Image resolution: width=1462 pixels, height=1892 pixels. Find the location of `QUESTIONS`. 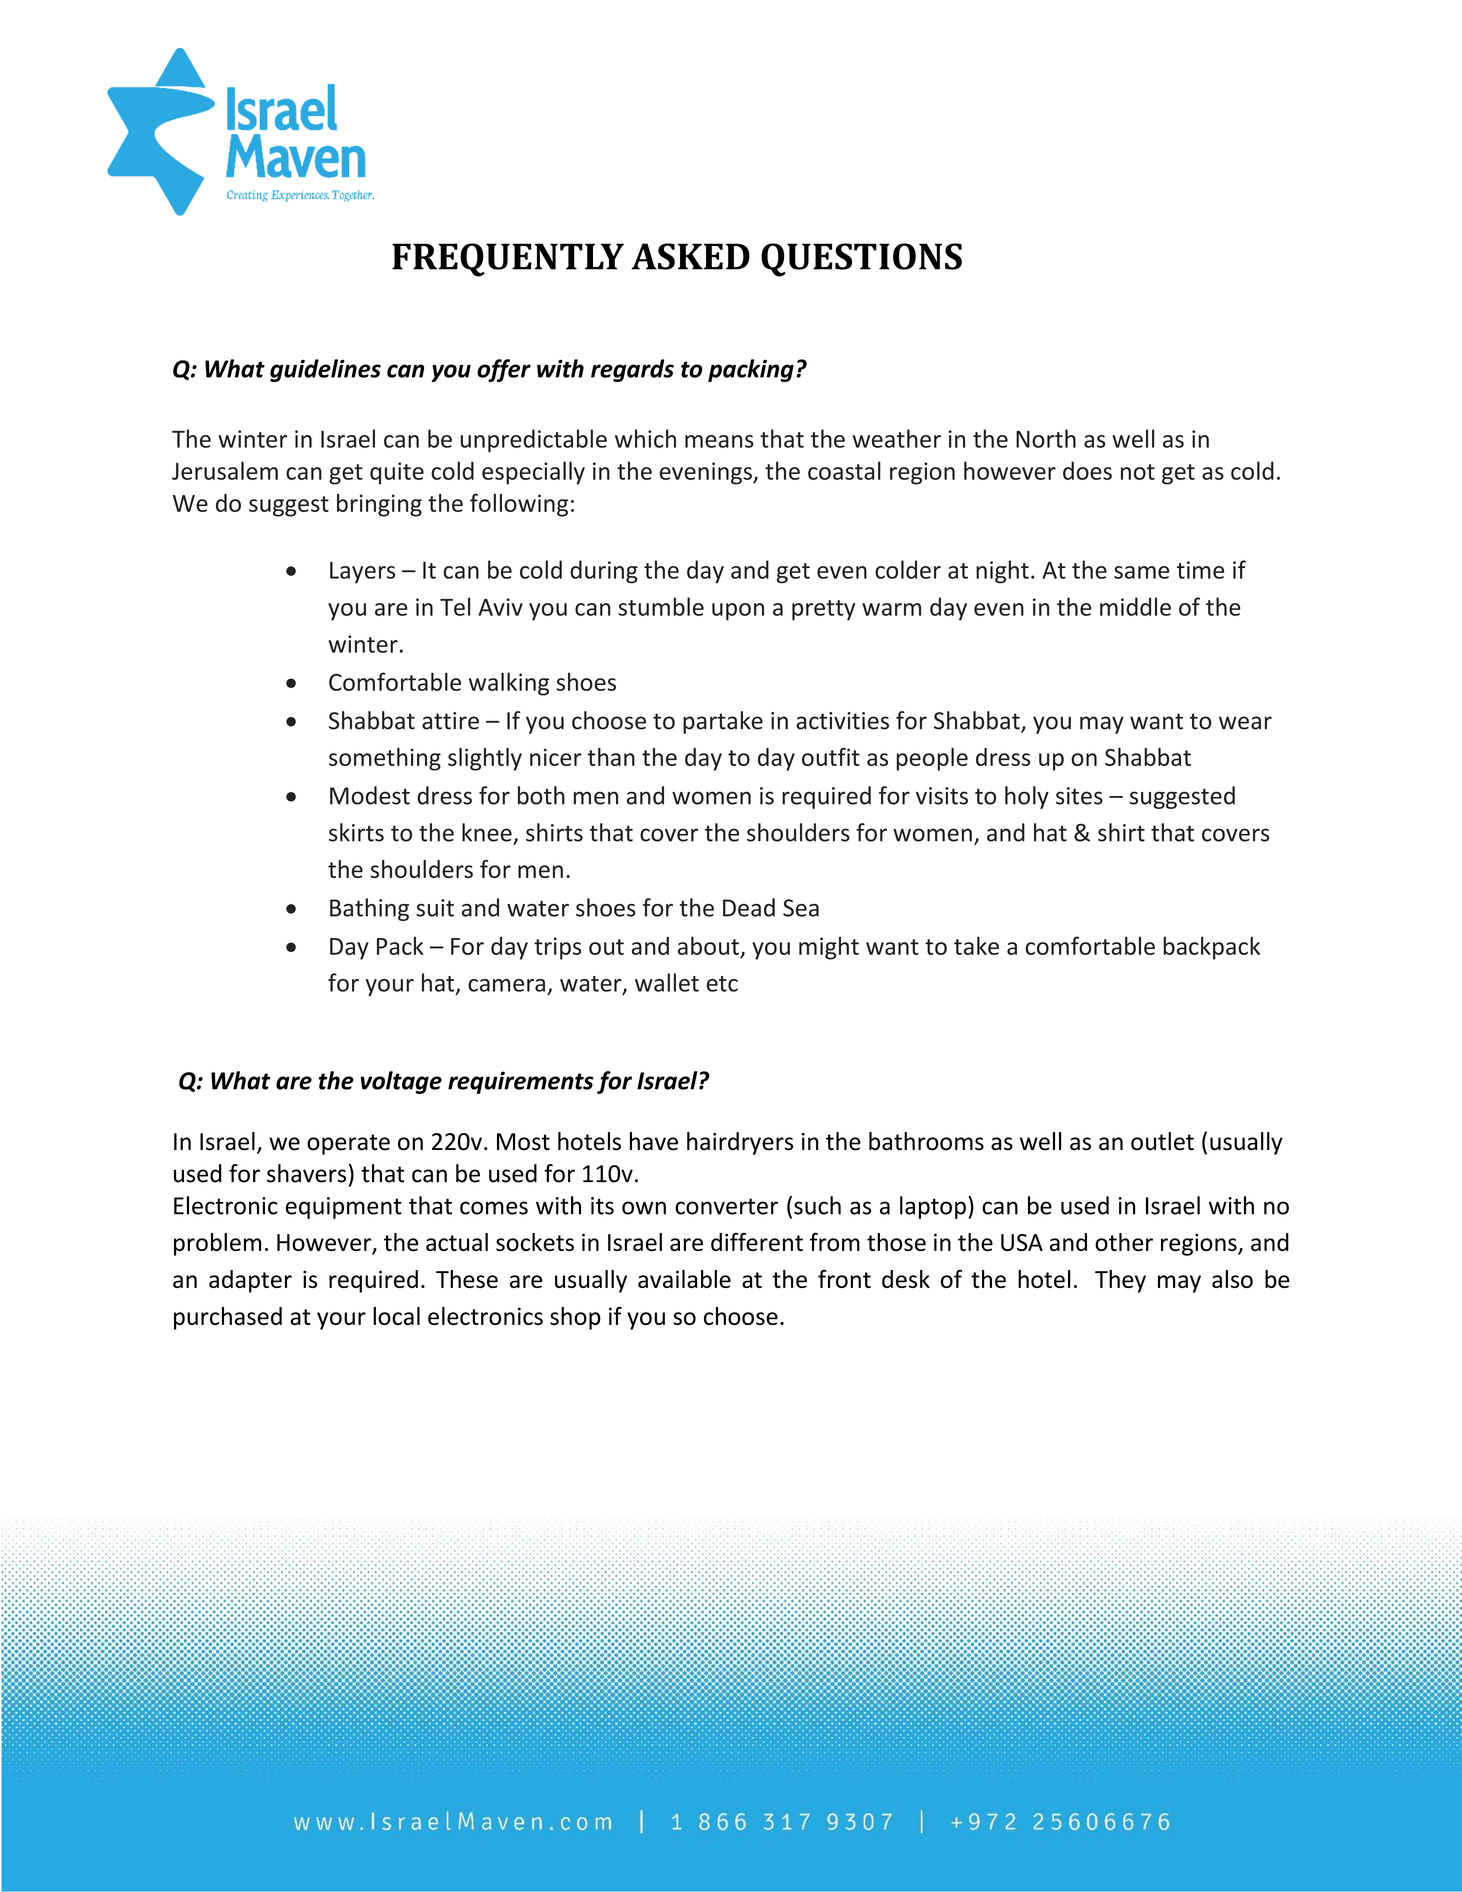

QUESTIONS is located at coordinates (861, 260).
